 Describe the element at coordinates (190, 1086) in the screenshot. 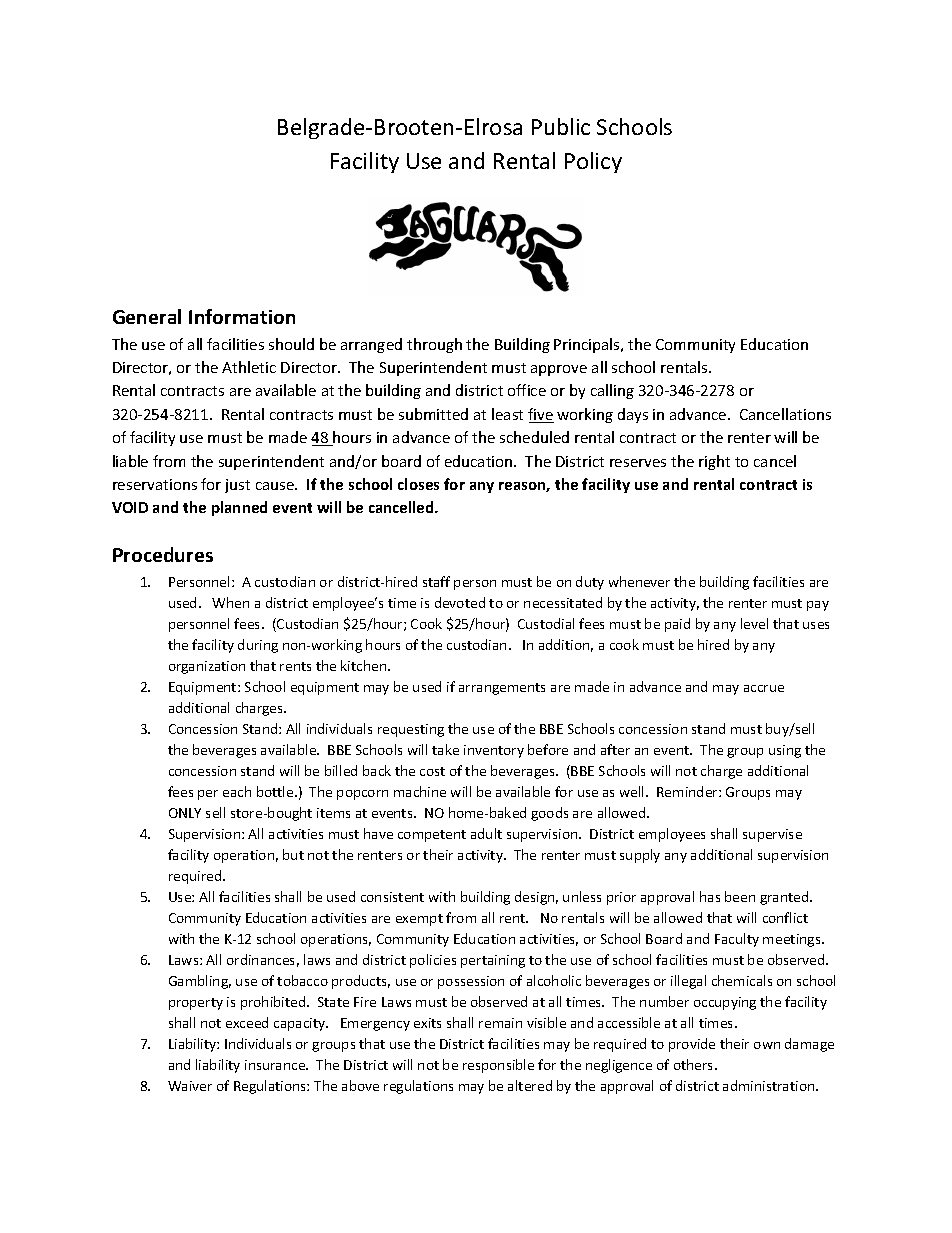

I see `Waiver` at that location.
